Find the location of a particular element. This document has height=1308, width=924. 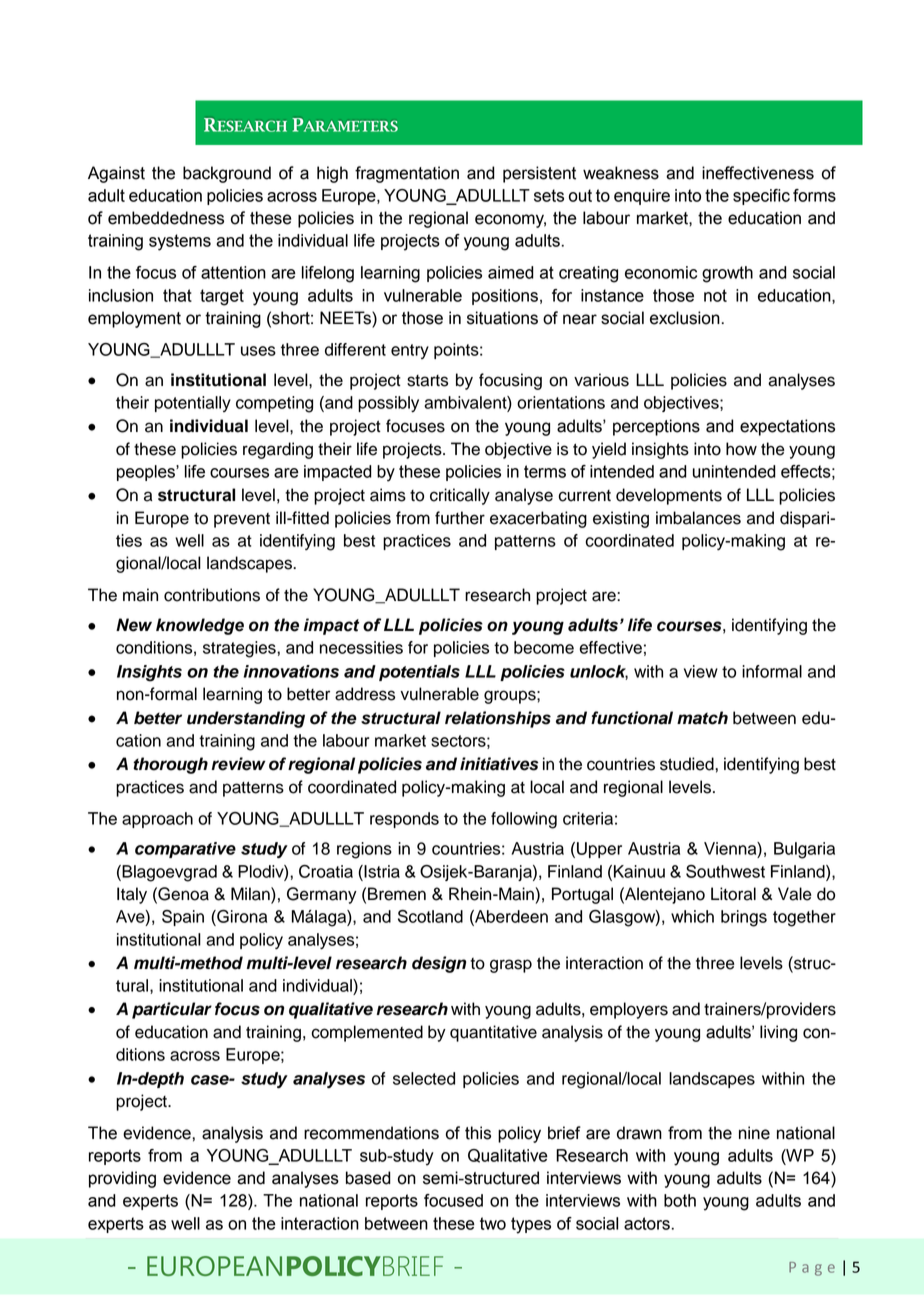

further is located at coordinates (460, 518).
